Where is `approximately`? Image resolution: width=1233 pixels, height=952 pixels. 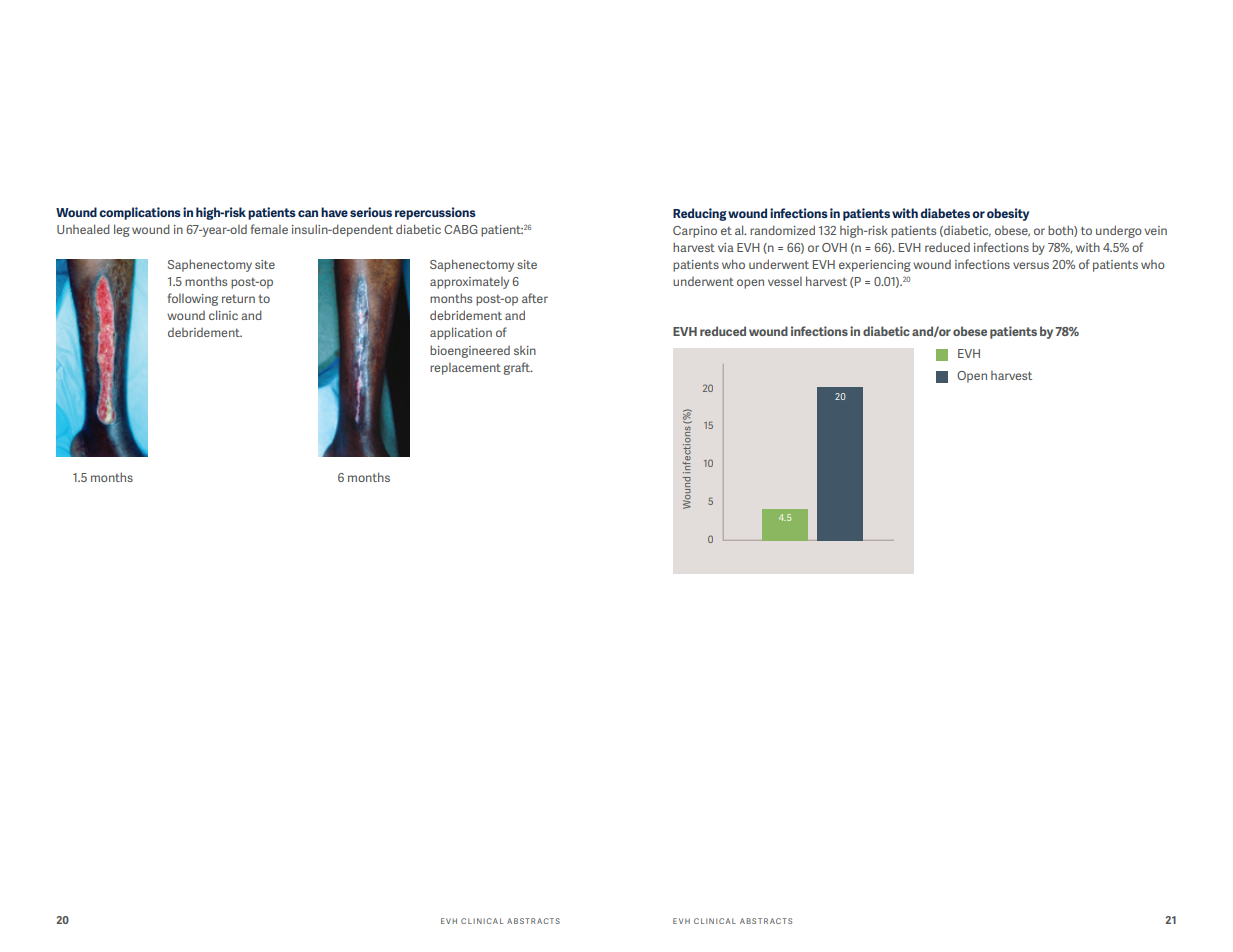
approximately is located at coordinates (469, 282).
